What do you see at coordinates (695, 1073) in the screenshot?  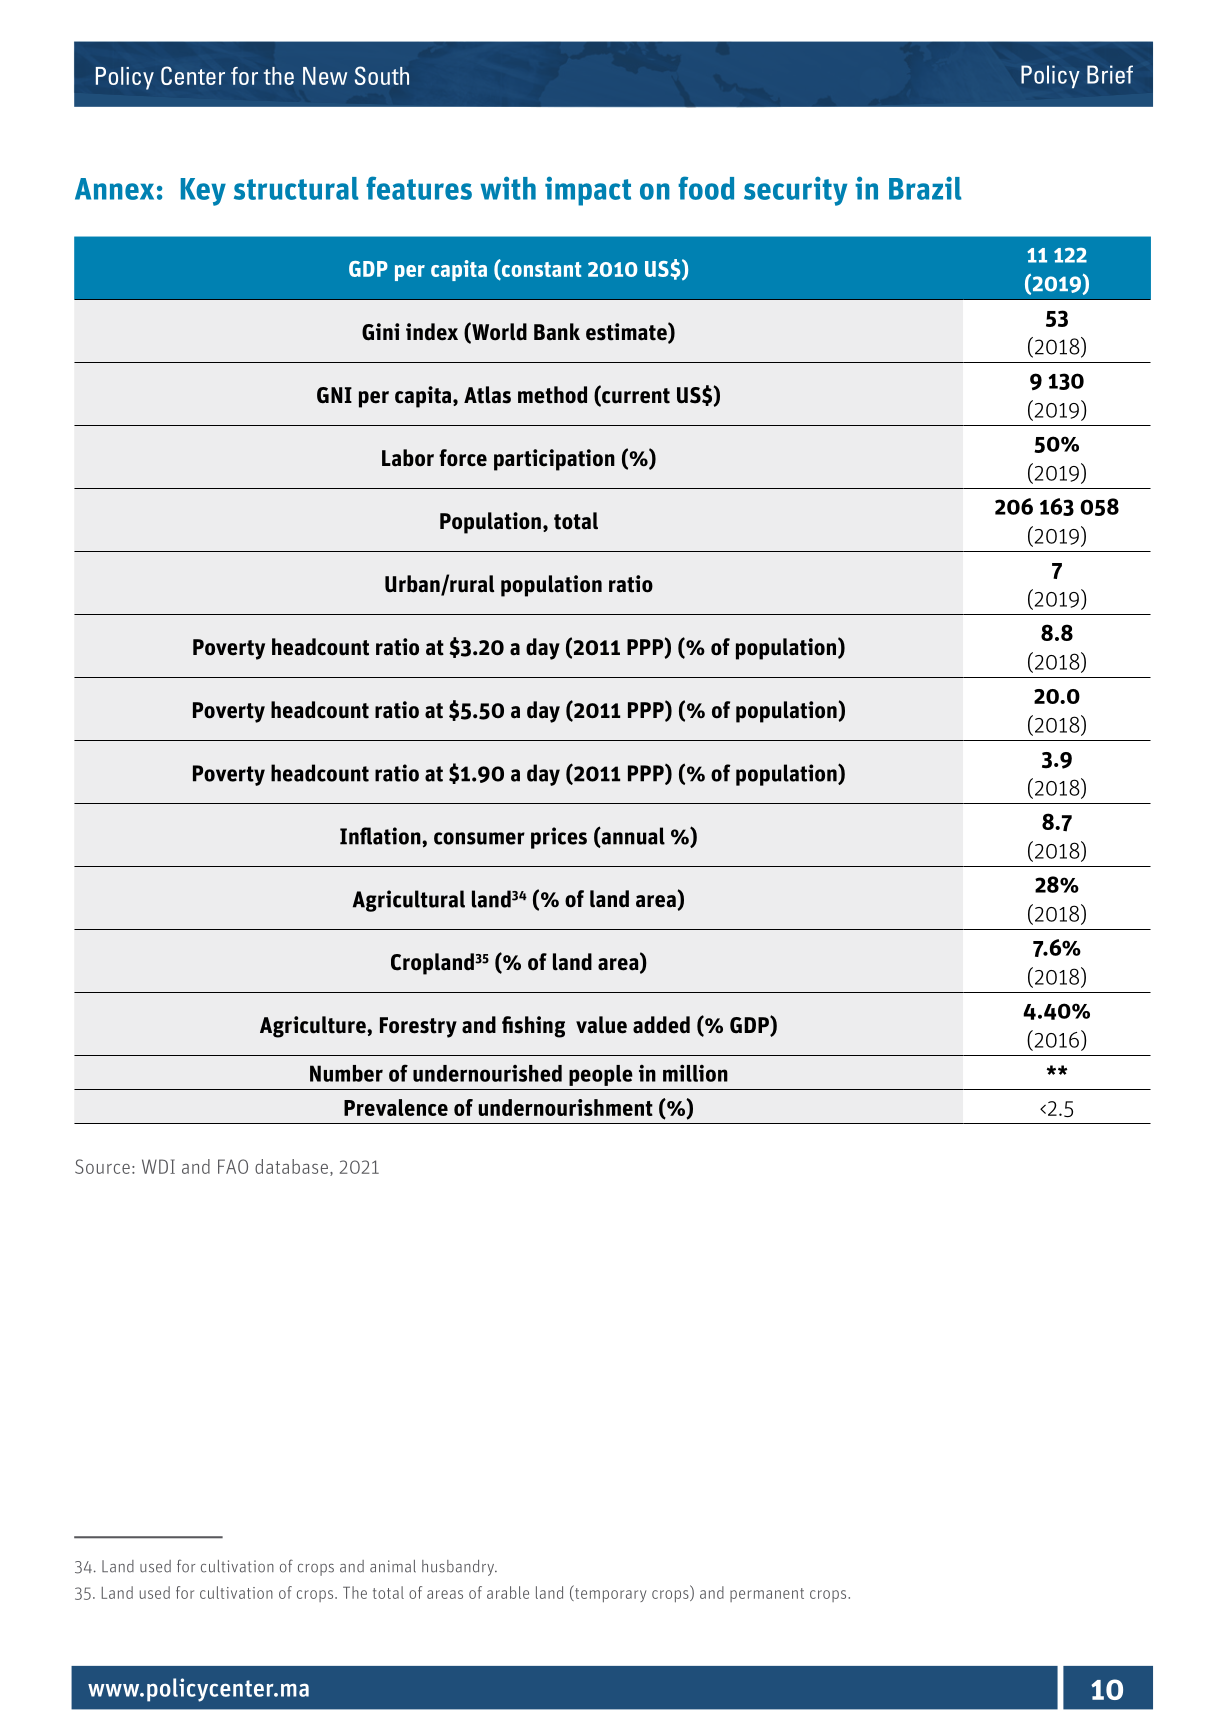 I see `million` at bounding box center [695, 1073].
